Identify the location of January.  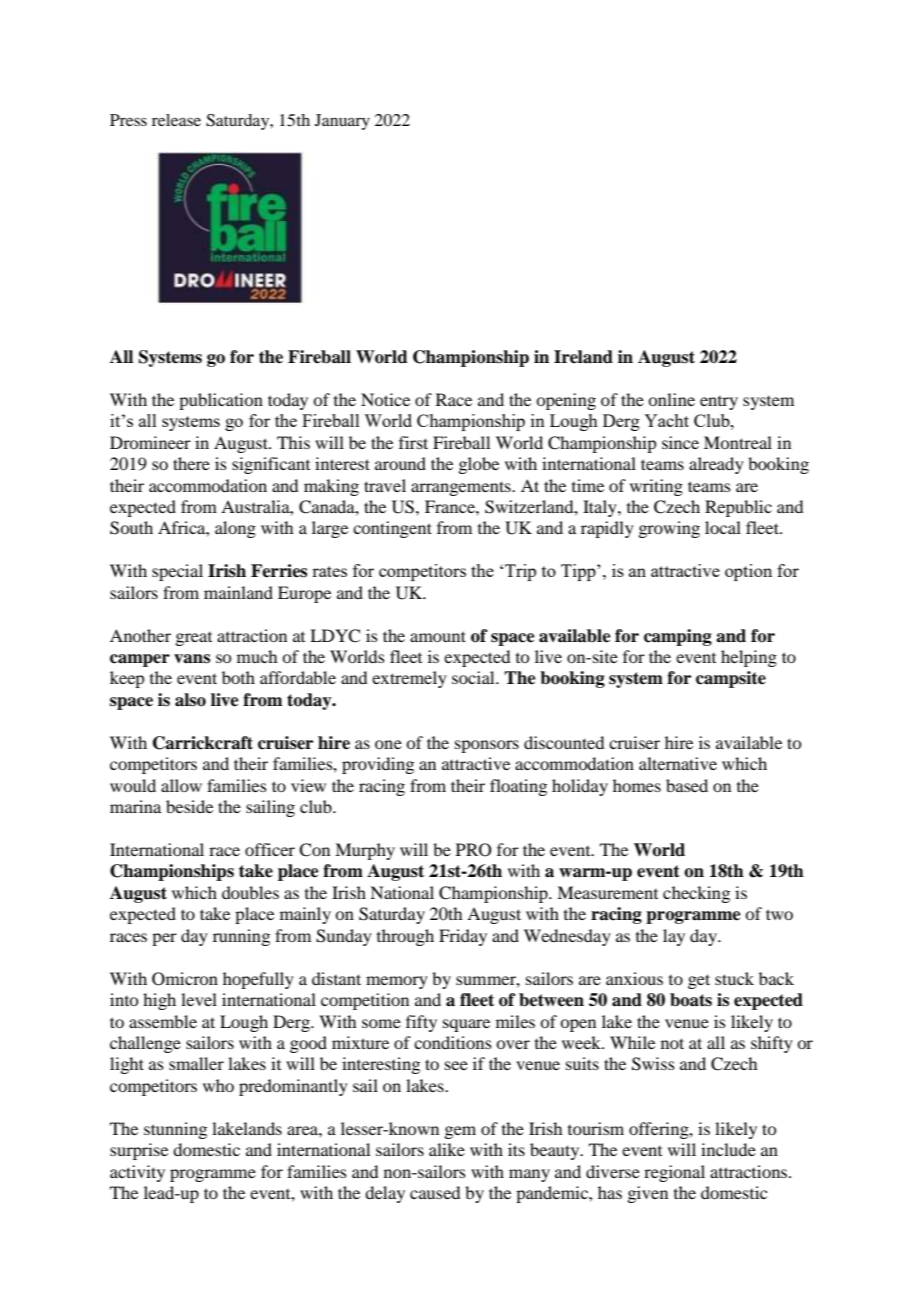
(342, 122).
